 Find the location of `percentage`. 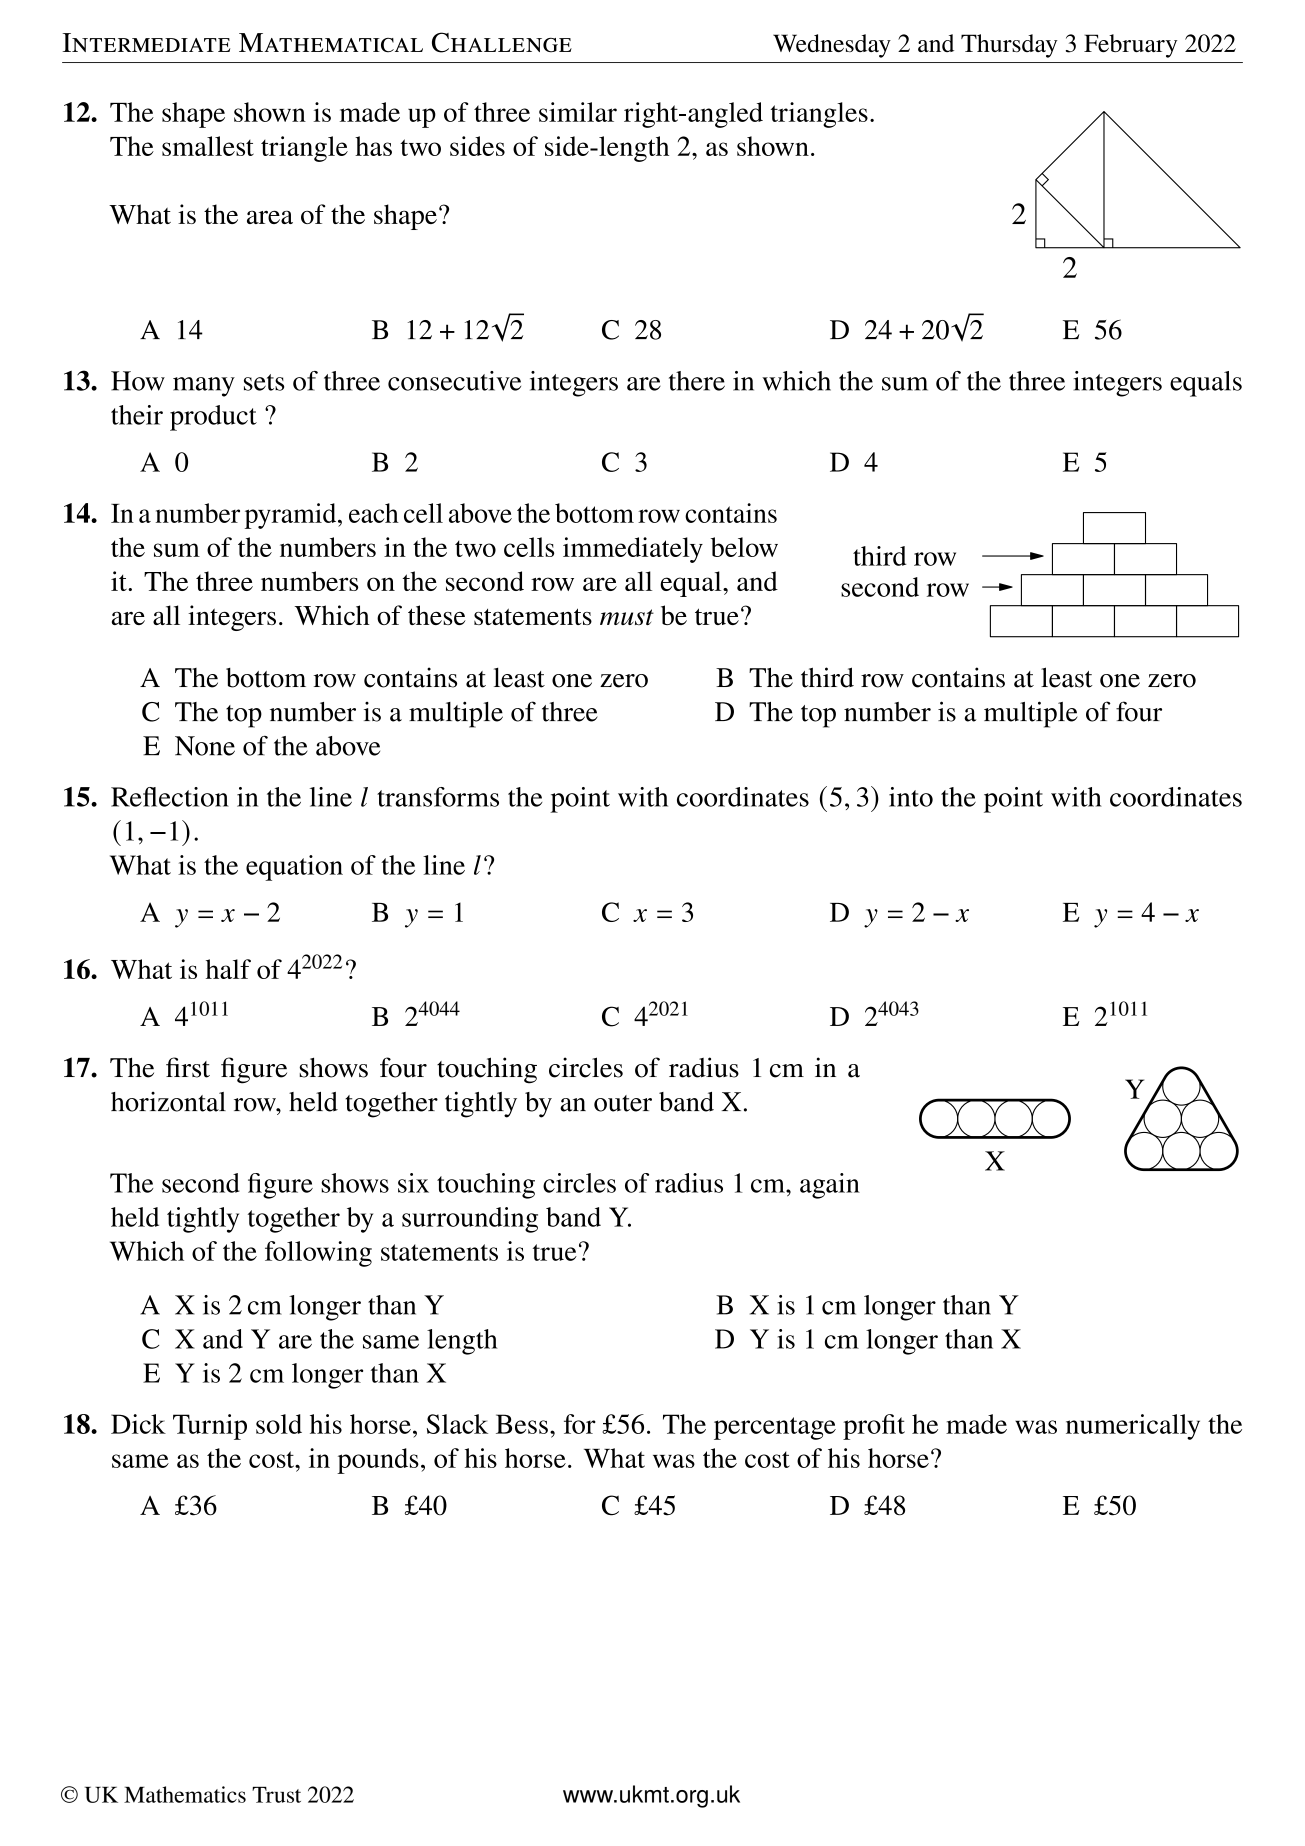

percentage is located at coordinates (775, 1428).
